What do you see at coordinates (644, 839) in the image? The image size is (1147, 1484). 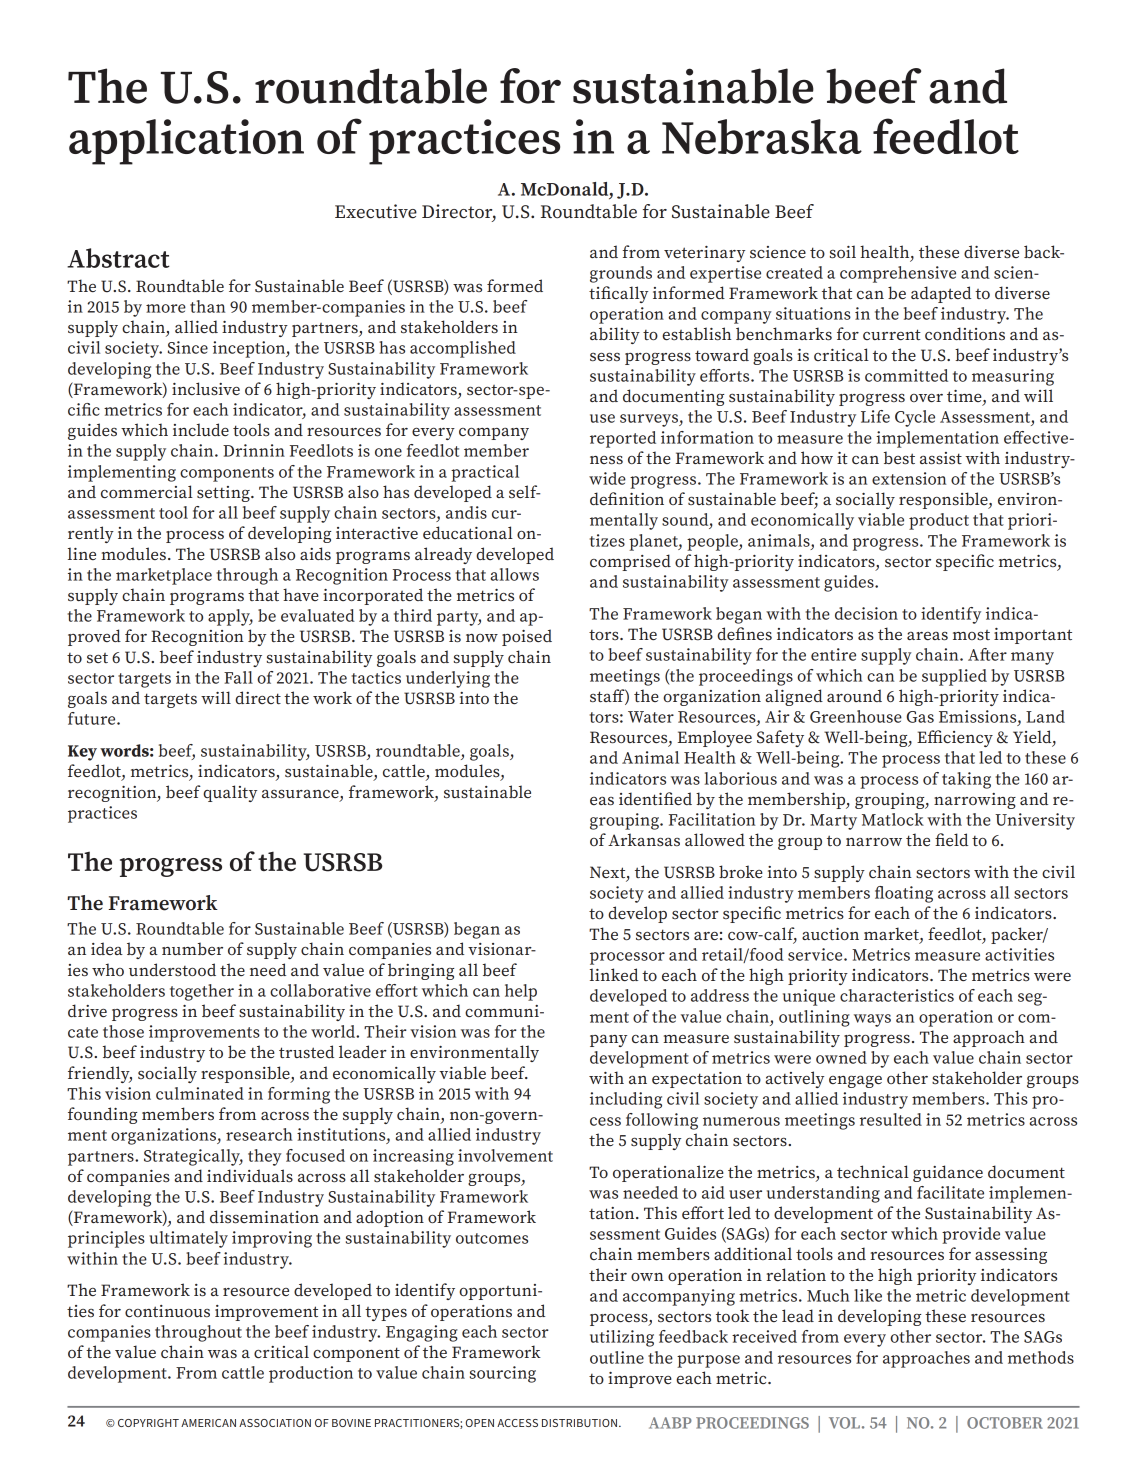 I see `Arkansas` at bounding box center [644, 839].
